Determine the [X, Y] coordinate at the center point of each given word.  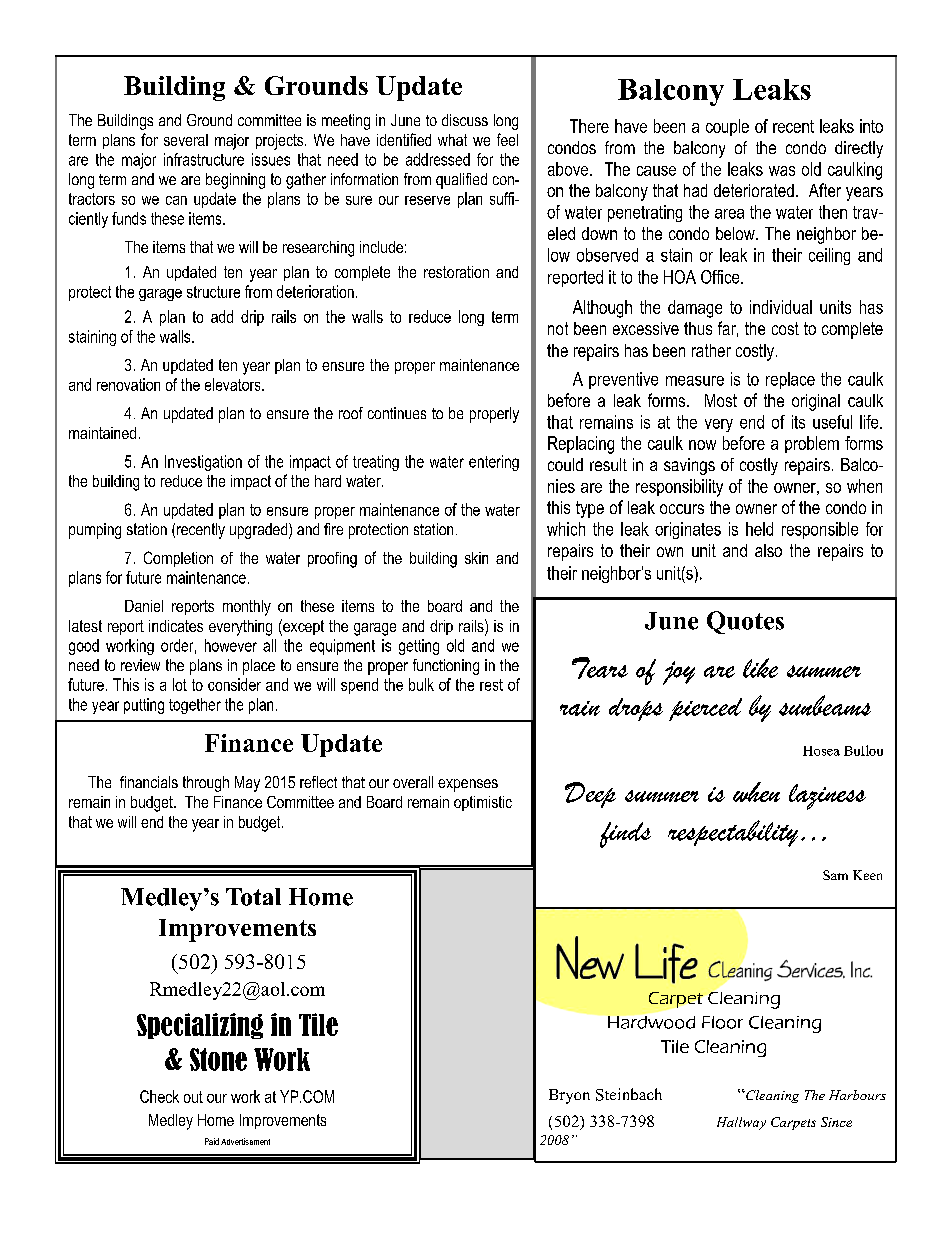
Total [253, 897]
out [193, 1097]
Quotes [745, 622]
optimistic [483, 803]
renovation [128, 384]
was [782, 171]
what [452, 140]
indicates [176, 626]
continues [397, 413]
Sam [835, 875]
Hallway [741, 1123]
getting [419, 647]
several [186, 140]
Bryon [569, 1096]
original [816, 402]
